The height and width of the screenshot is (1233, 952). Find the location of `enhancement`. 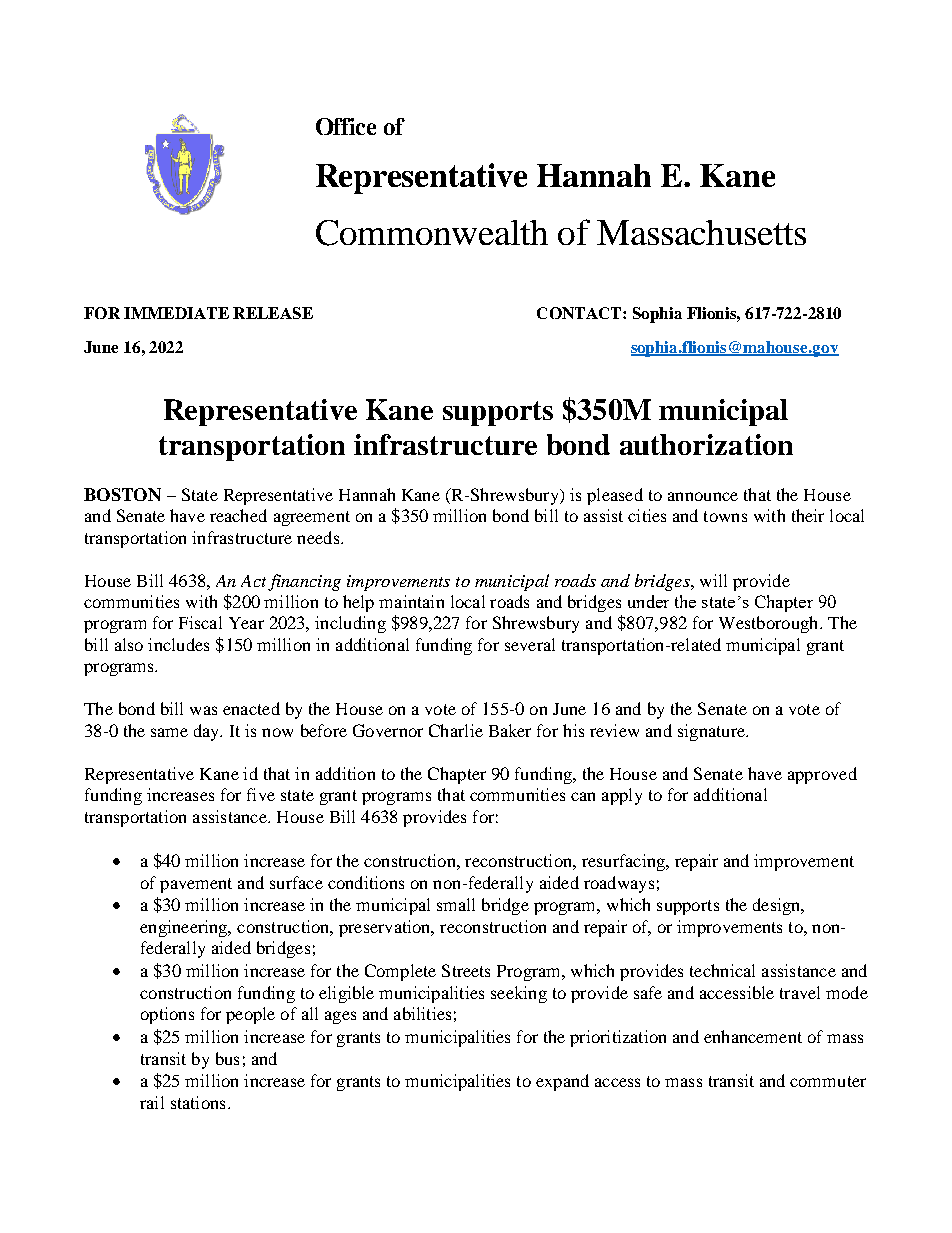

enhancement is located at coordinates (753, 1036).
